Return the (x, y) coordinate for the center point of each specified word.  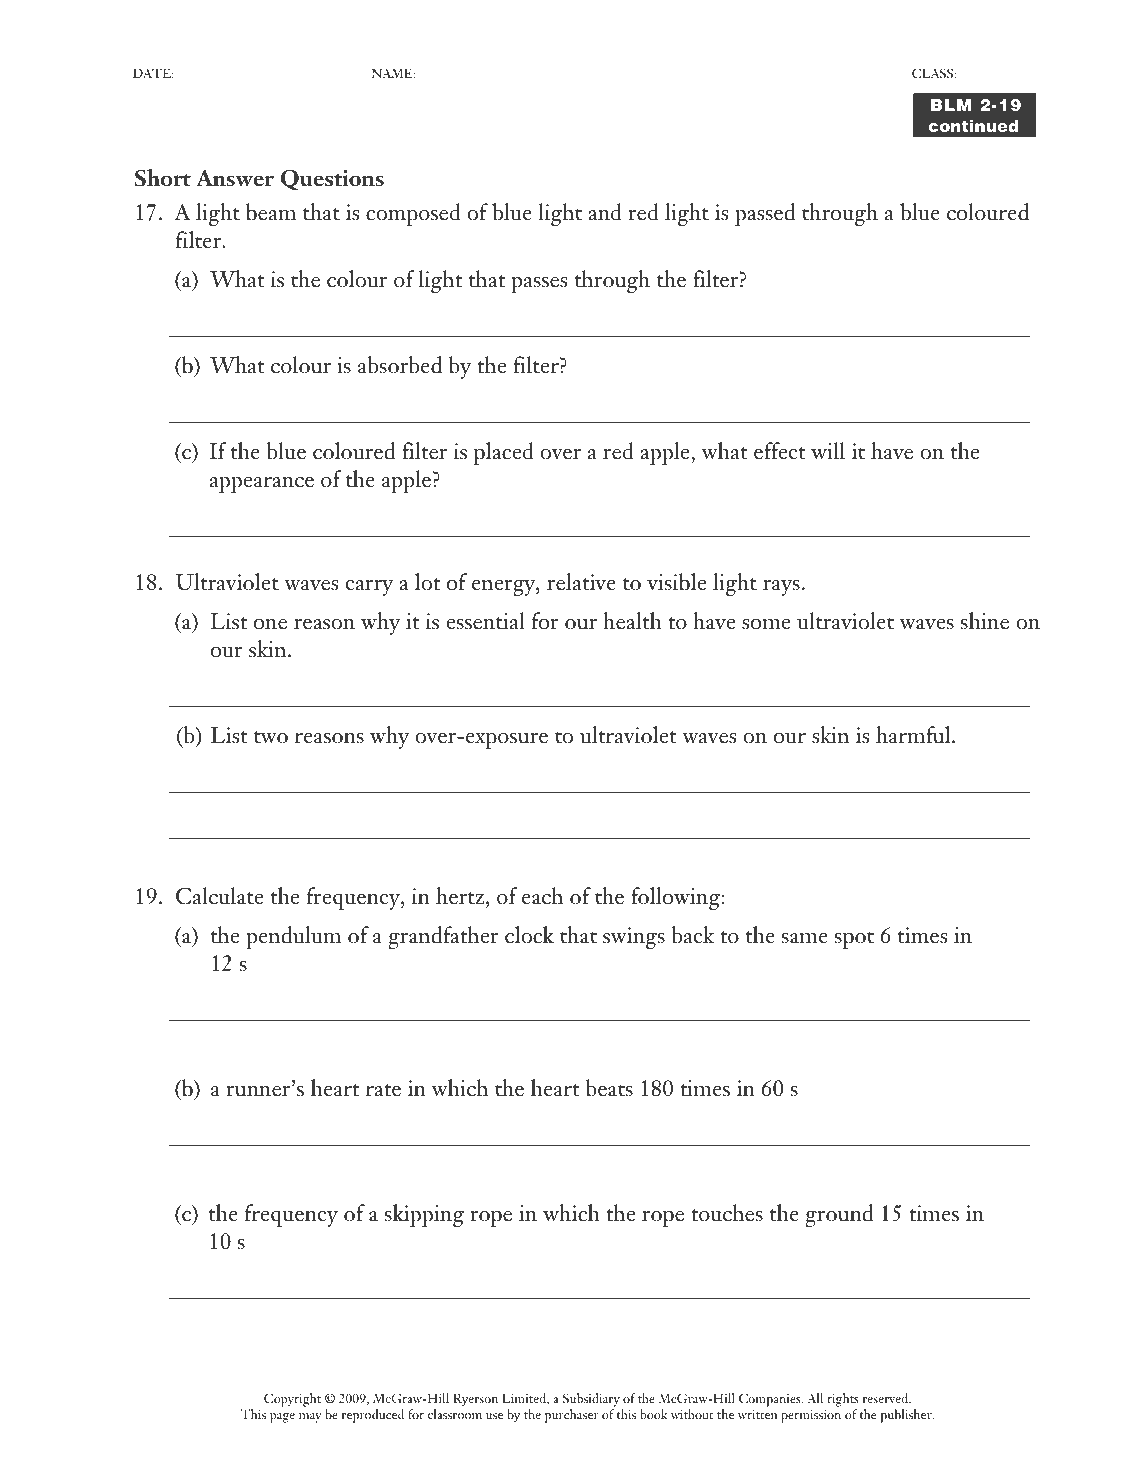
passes (539, 285)
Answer (235, 178)
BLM (951, 105)
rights (843, 1400)
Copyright (292, 1400)
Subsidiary (591, 1400)
